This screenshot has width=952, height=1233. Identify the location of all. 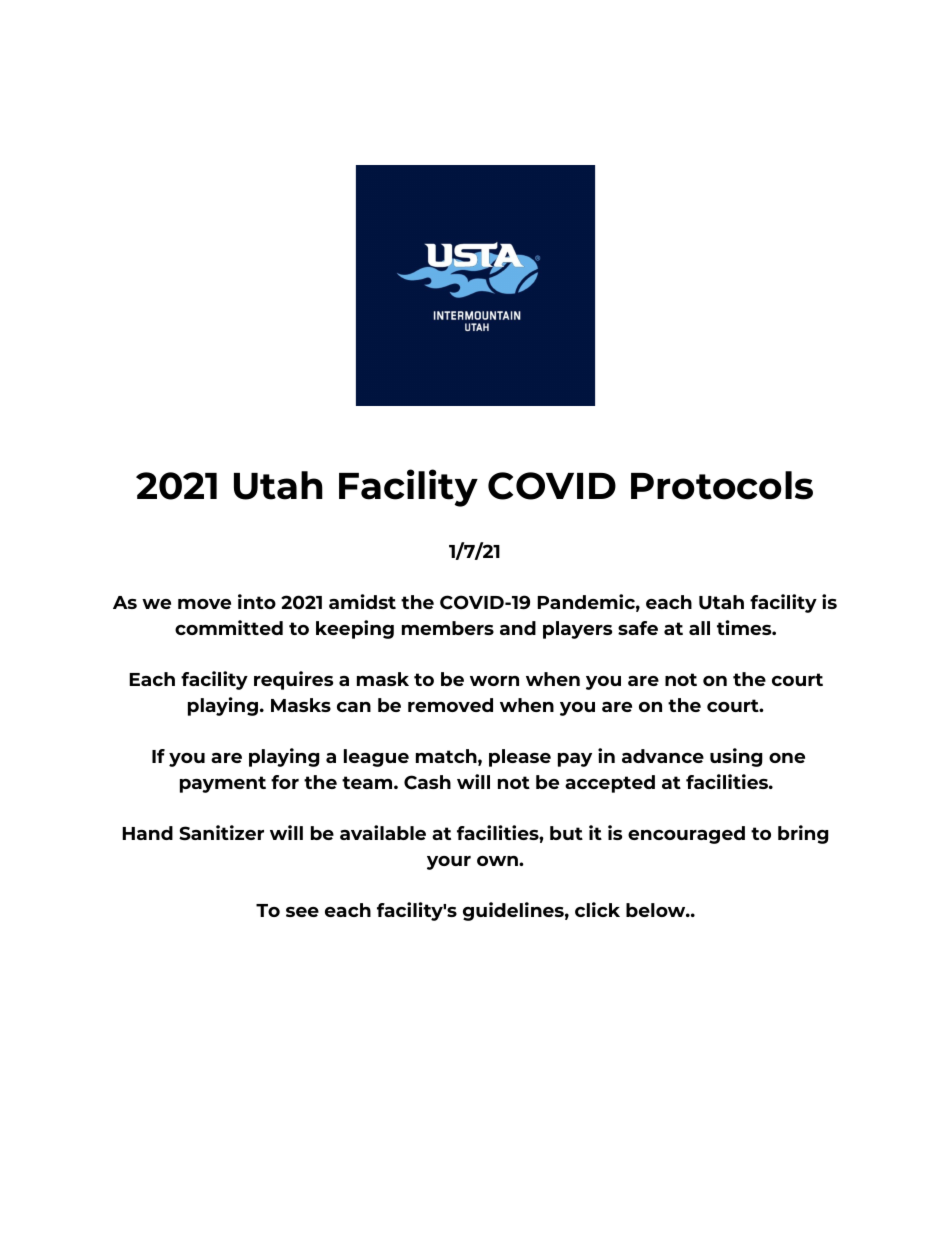
(699, 628).
